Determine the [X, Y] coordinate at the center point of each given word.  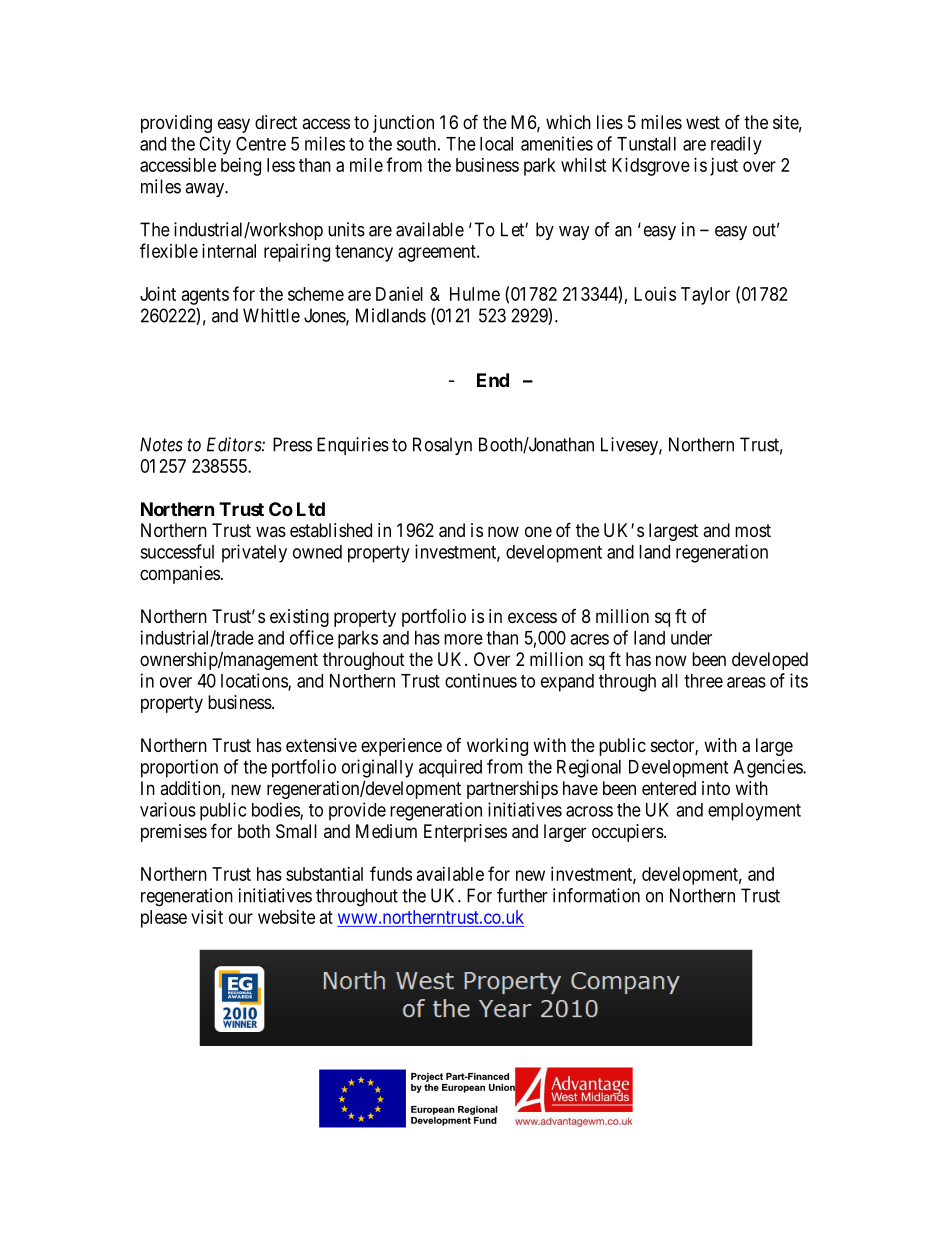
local [496, 144]
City [215, 145]
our [241, 918]
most [753, 530]
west [703, 122]
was [271, 531]
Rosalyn [442, 446]
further [522, 895]
